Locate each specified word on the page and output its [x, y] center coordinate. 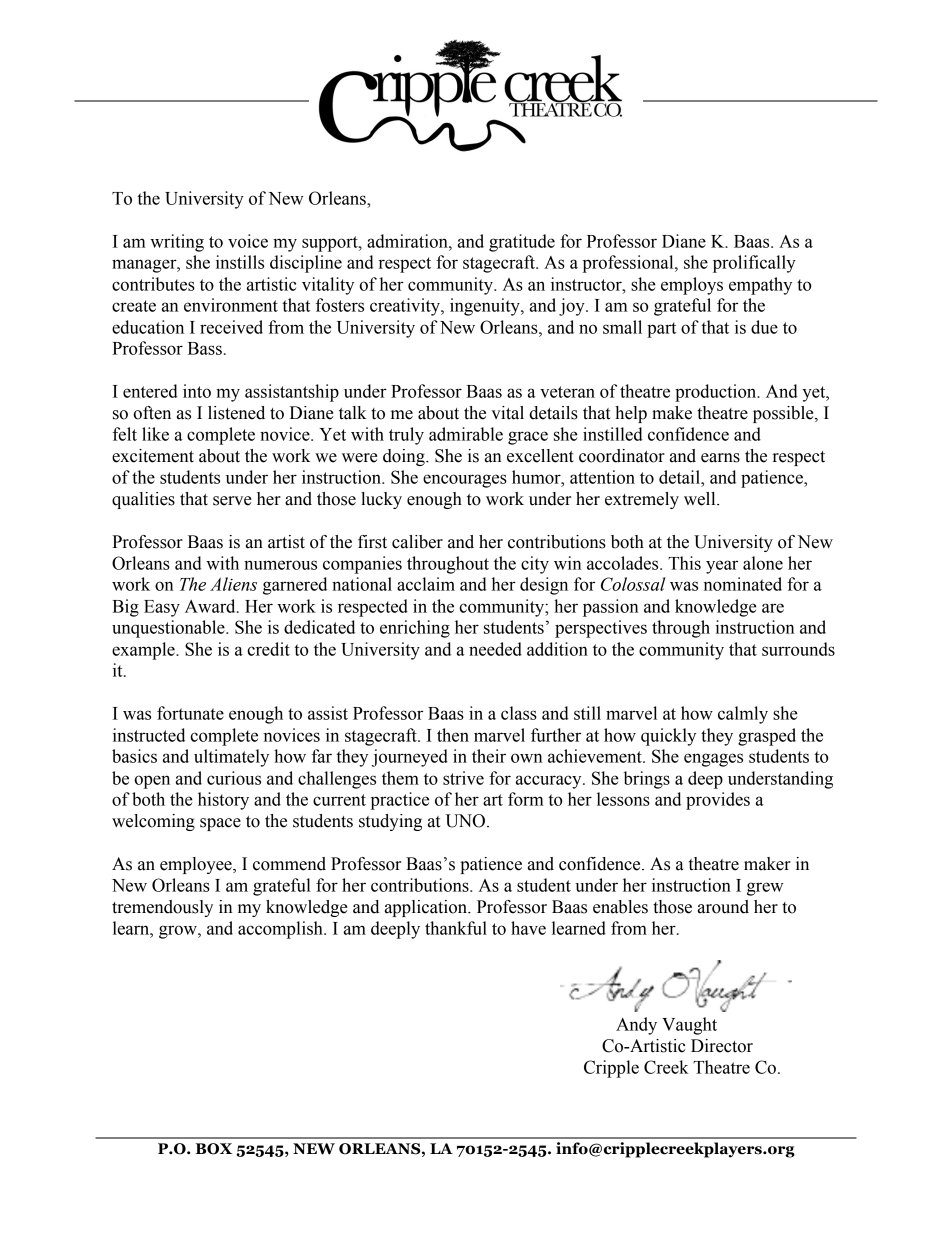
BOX [214, 1149]
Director [722, 1046]
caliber [417, 542]
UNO [467, 821]
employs [692, 286]
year [722, 567]
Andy [636, 1026]
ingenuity [486, 307]
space [220, 824]
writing [177, 243]
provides [718, 801]
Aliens [233, 584]
